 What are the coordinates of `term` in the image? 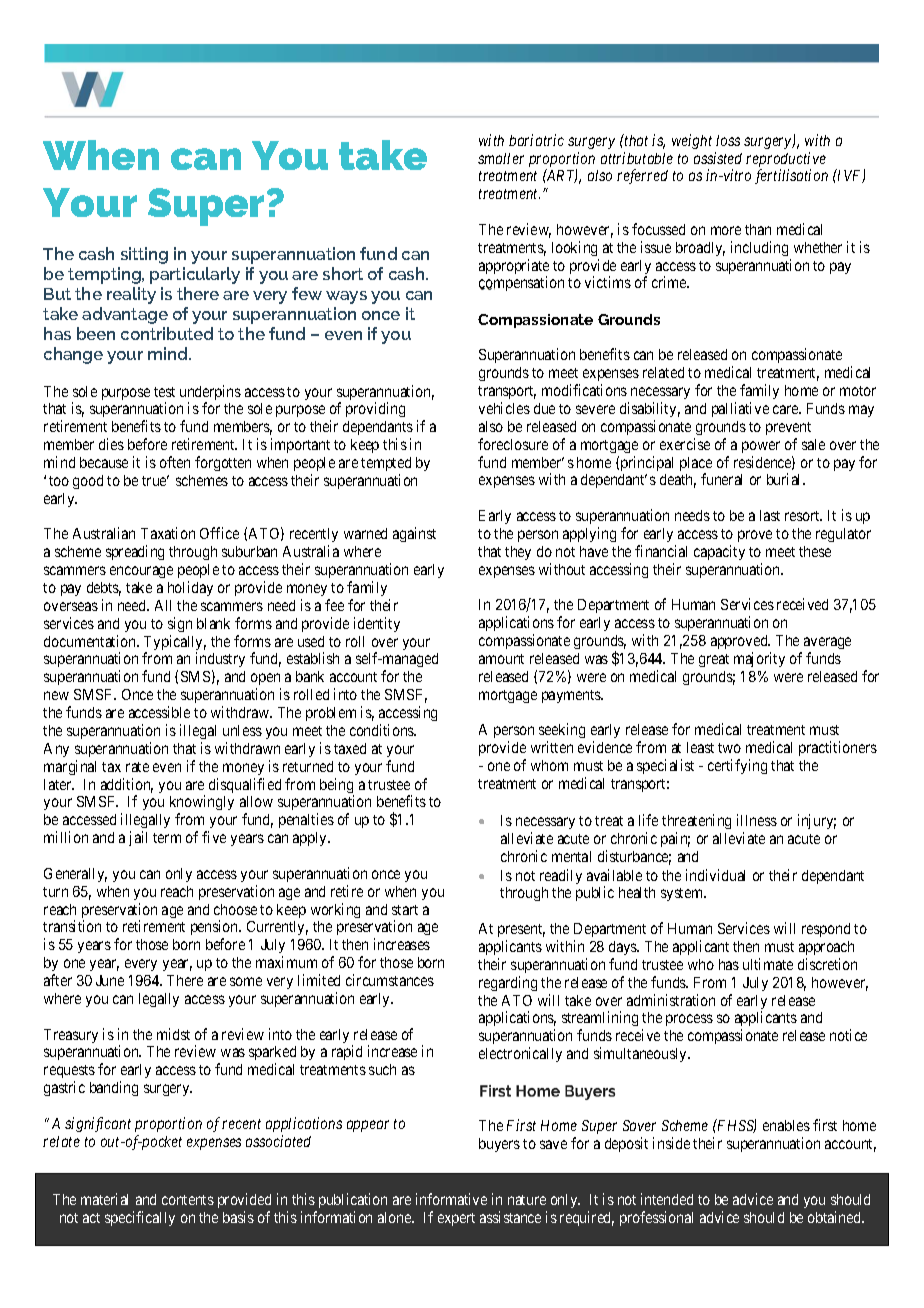 It's located at (167, 838).
